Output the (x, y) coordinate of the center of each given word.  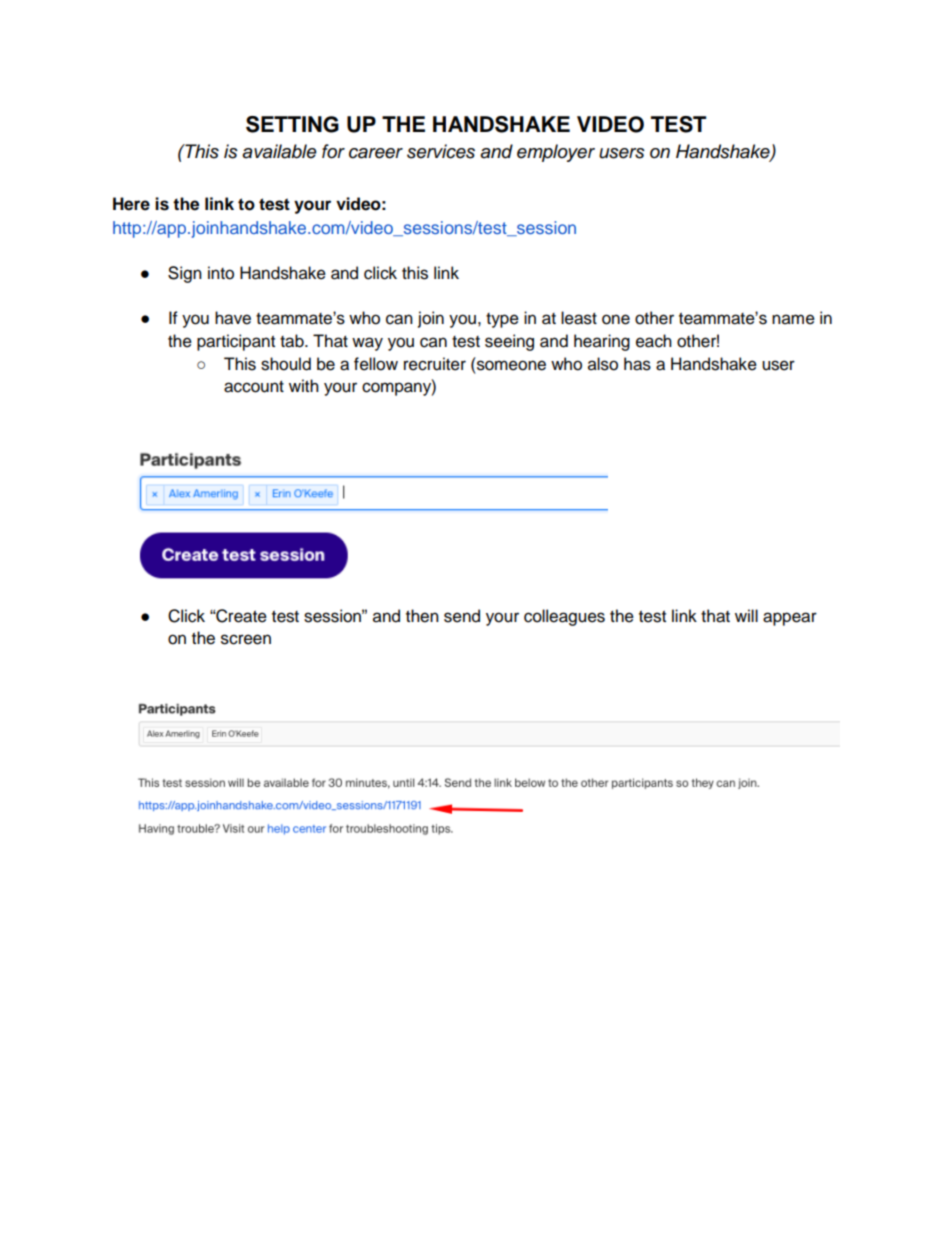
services (441, 151)
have (233, 318)
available (279, 151)
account (254, 387)
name (793, 319)
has (637, 364)
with (304, 385)
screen (246, 639)
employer (556, 153)
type (502, 320)
